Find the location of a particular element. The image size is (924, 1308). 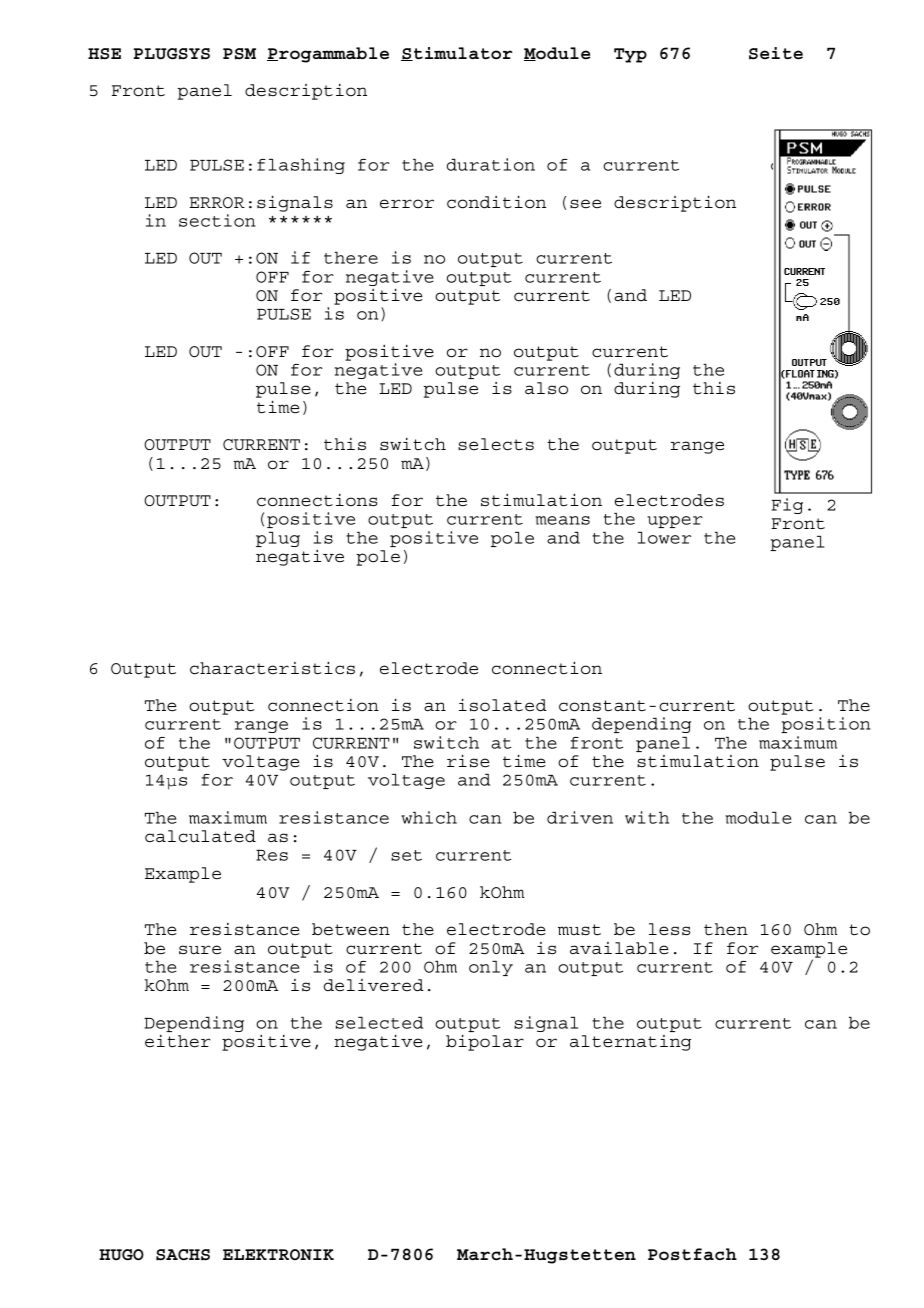

then is located at coordinates (726, 929).
